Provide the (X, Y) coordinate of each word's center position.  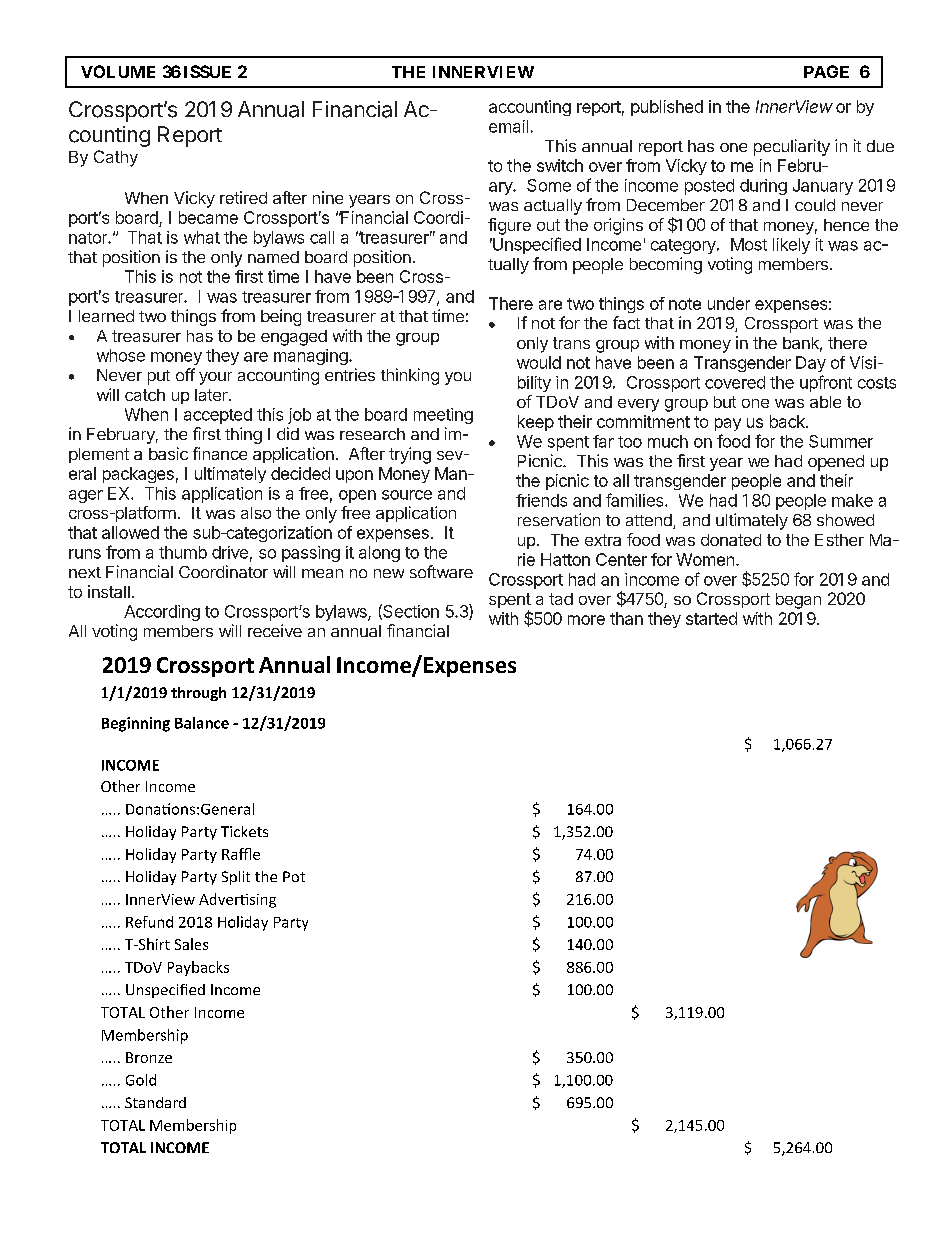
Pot (294, 876)
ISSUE (207, 71)
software (441, 571)
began (798, 601)
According (162, 613)
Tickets (244, 831)
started (711, 618)
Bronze (149, 1057)
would (539, 362)
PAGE (826, 71)
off (185, 374)
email (508, 126)
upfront (826, 383)
